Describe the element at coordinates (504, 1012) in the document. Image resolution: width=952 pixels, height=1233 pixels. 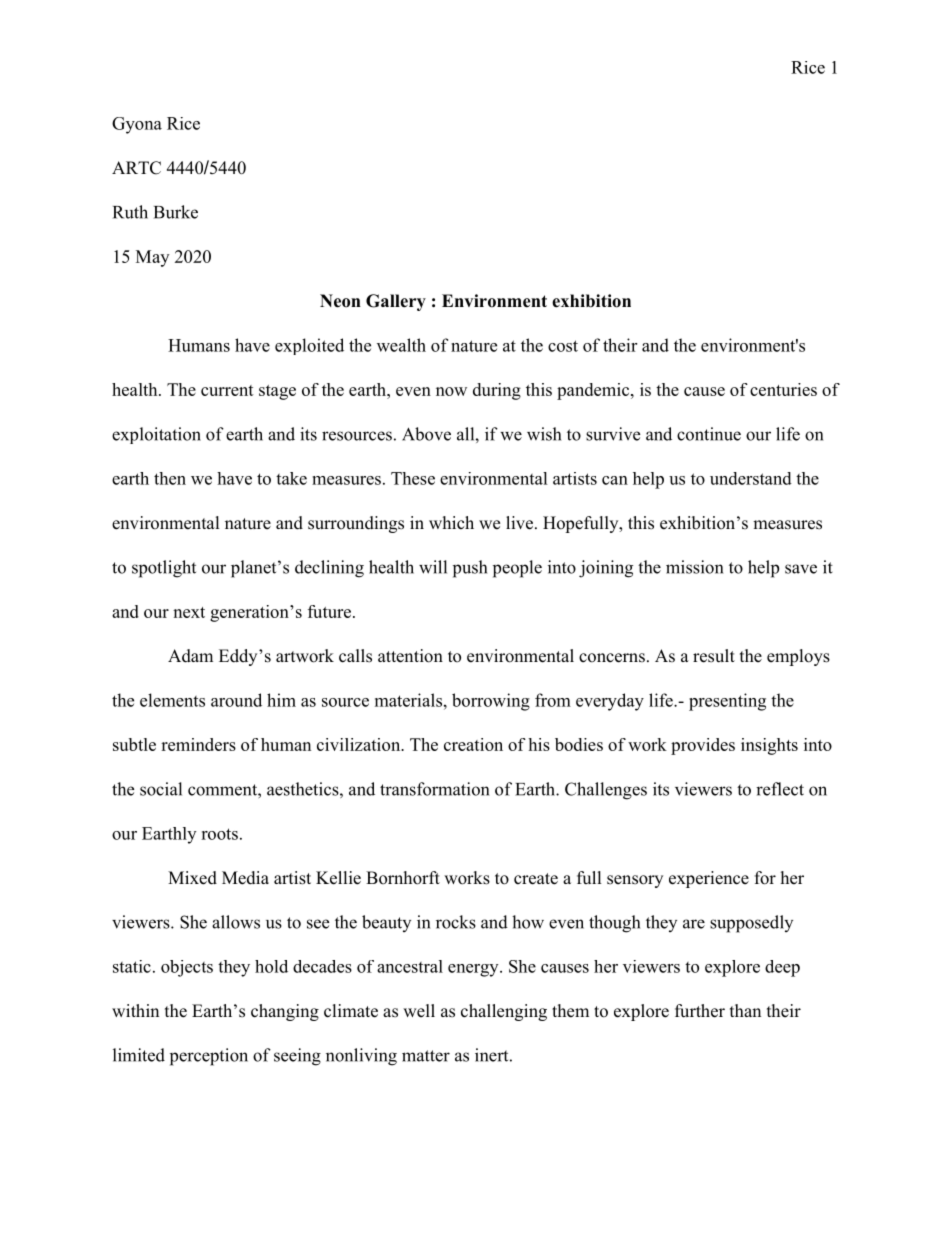
I see `challenging` at that location.
